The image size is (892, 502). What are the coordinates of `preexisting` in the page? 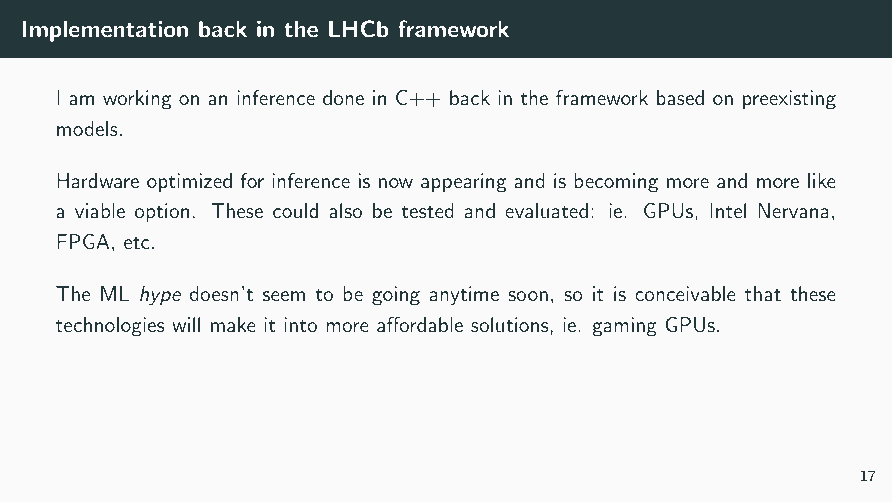 It's located at (789, 100).
